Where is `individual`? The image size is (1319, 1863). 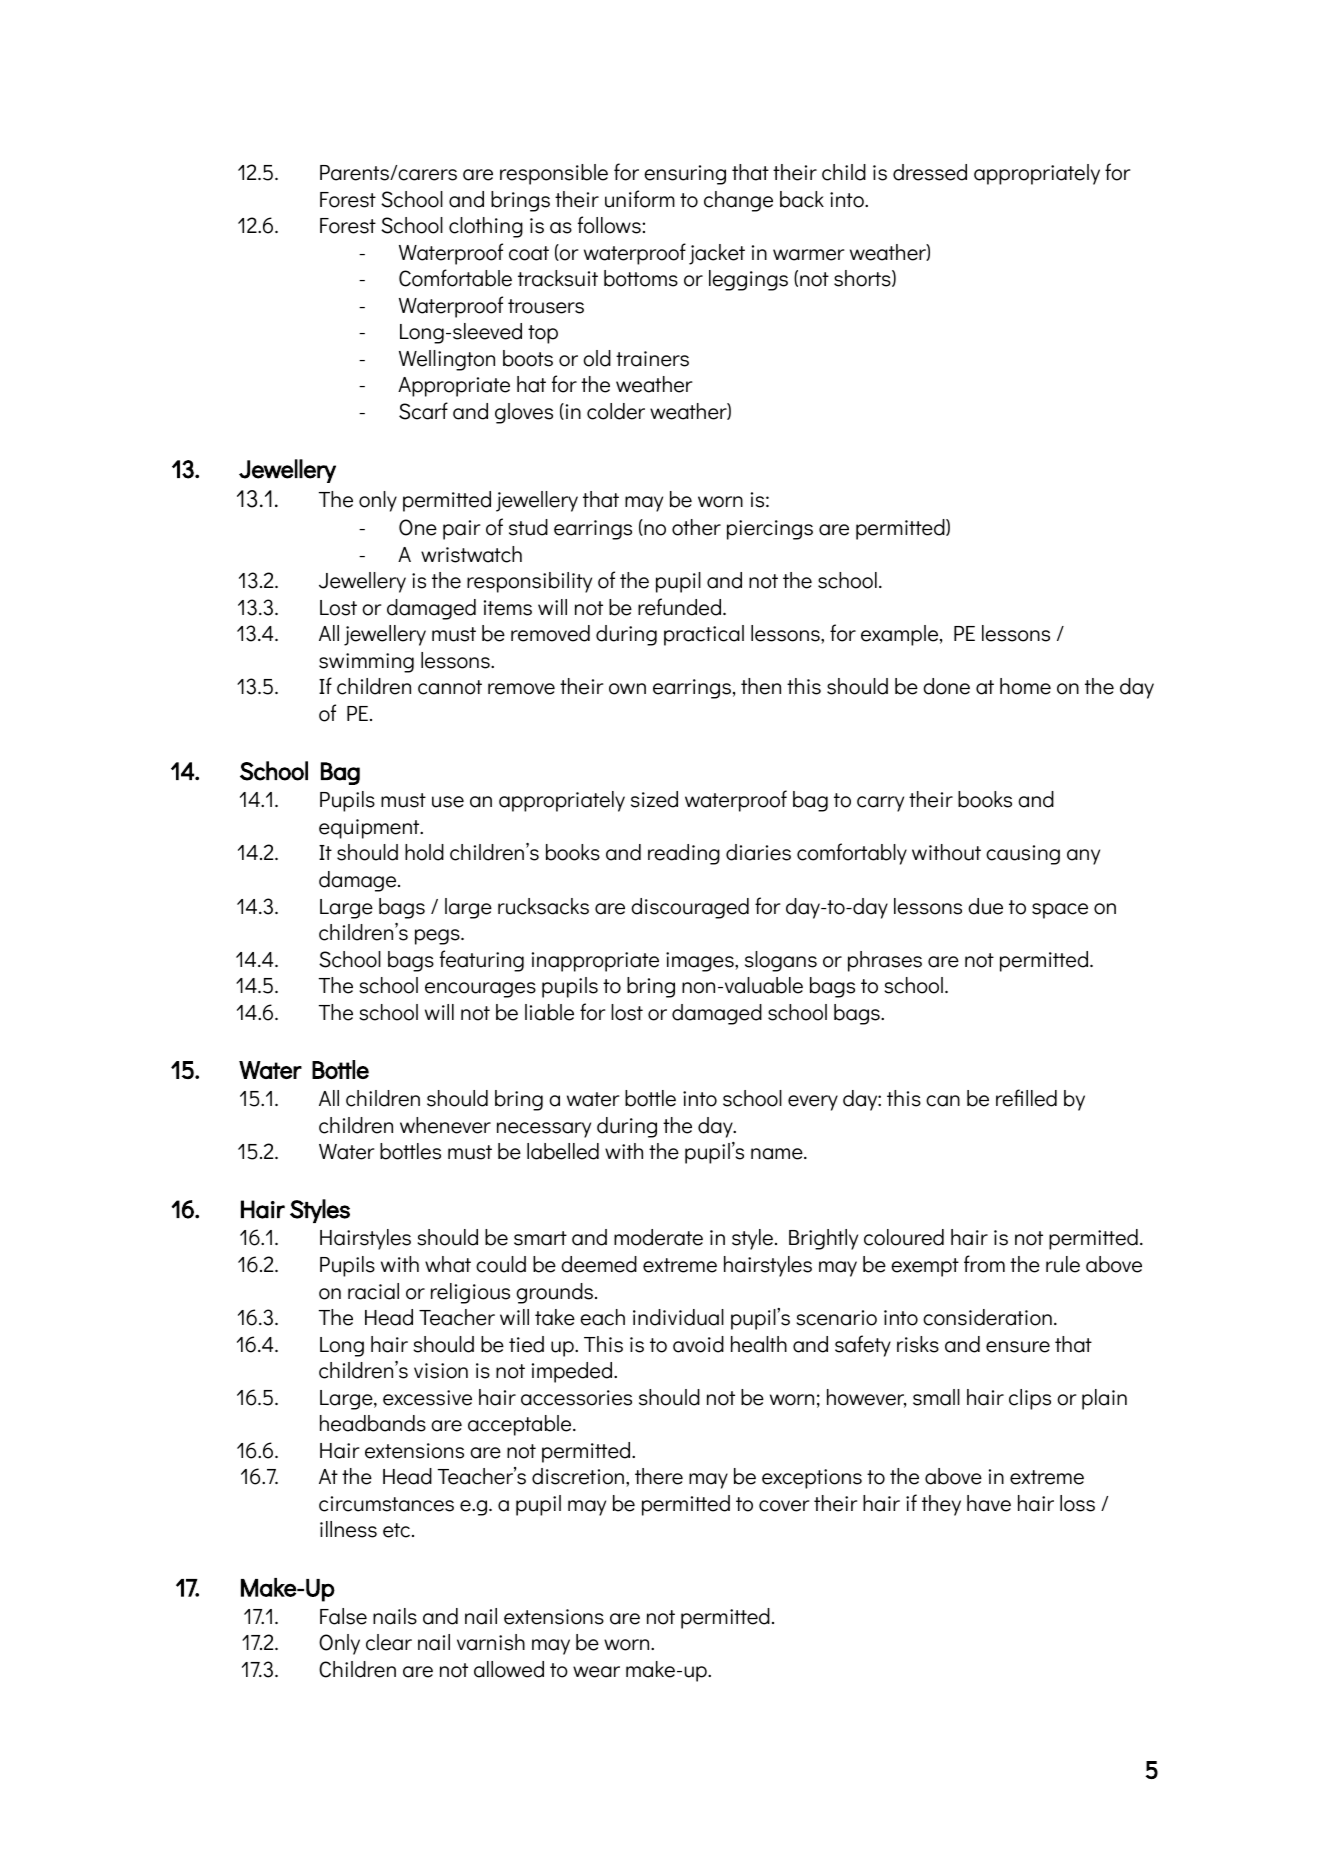 individual is located at coordinates (678, 1317).
